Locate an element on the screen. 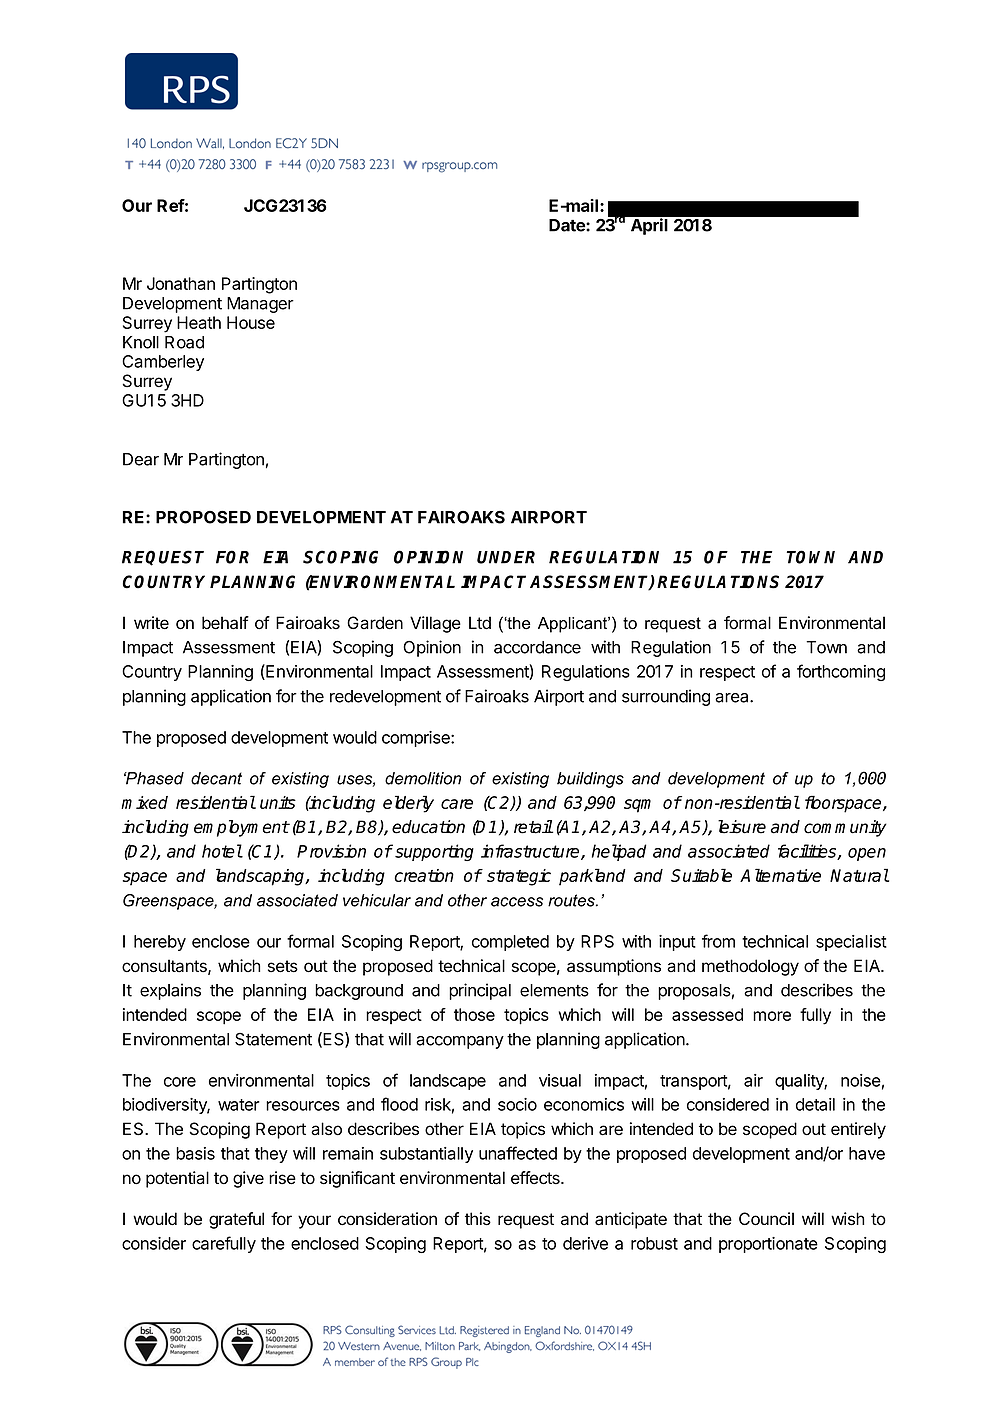  decant is located at coordinates (216, 778).
